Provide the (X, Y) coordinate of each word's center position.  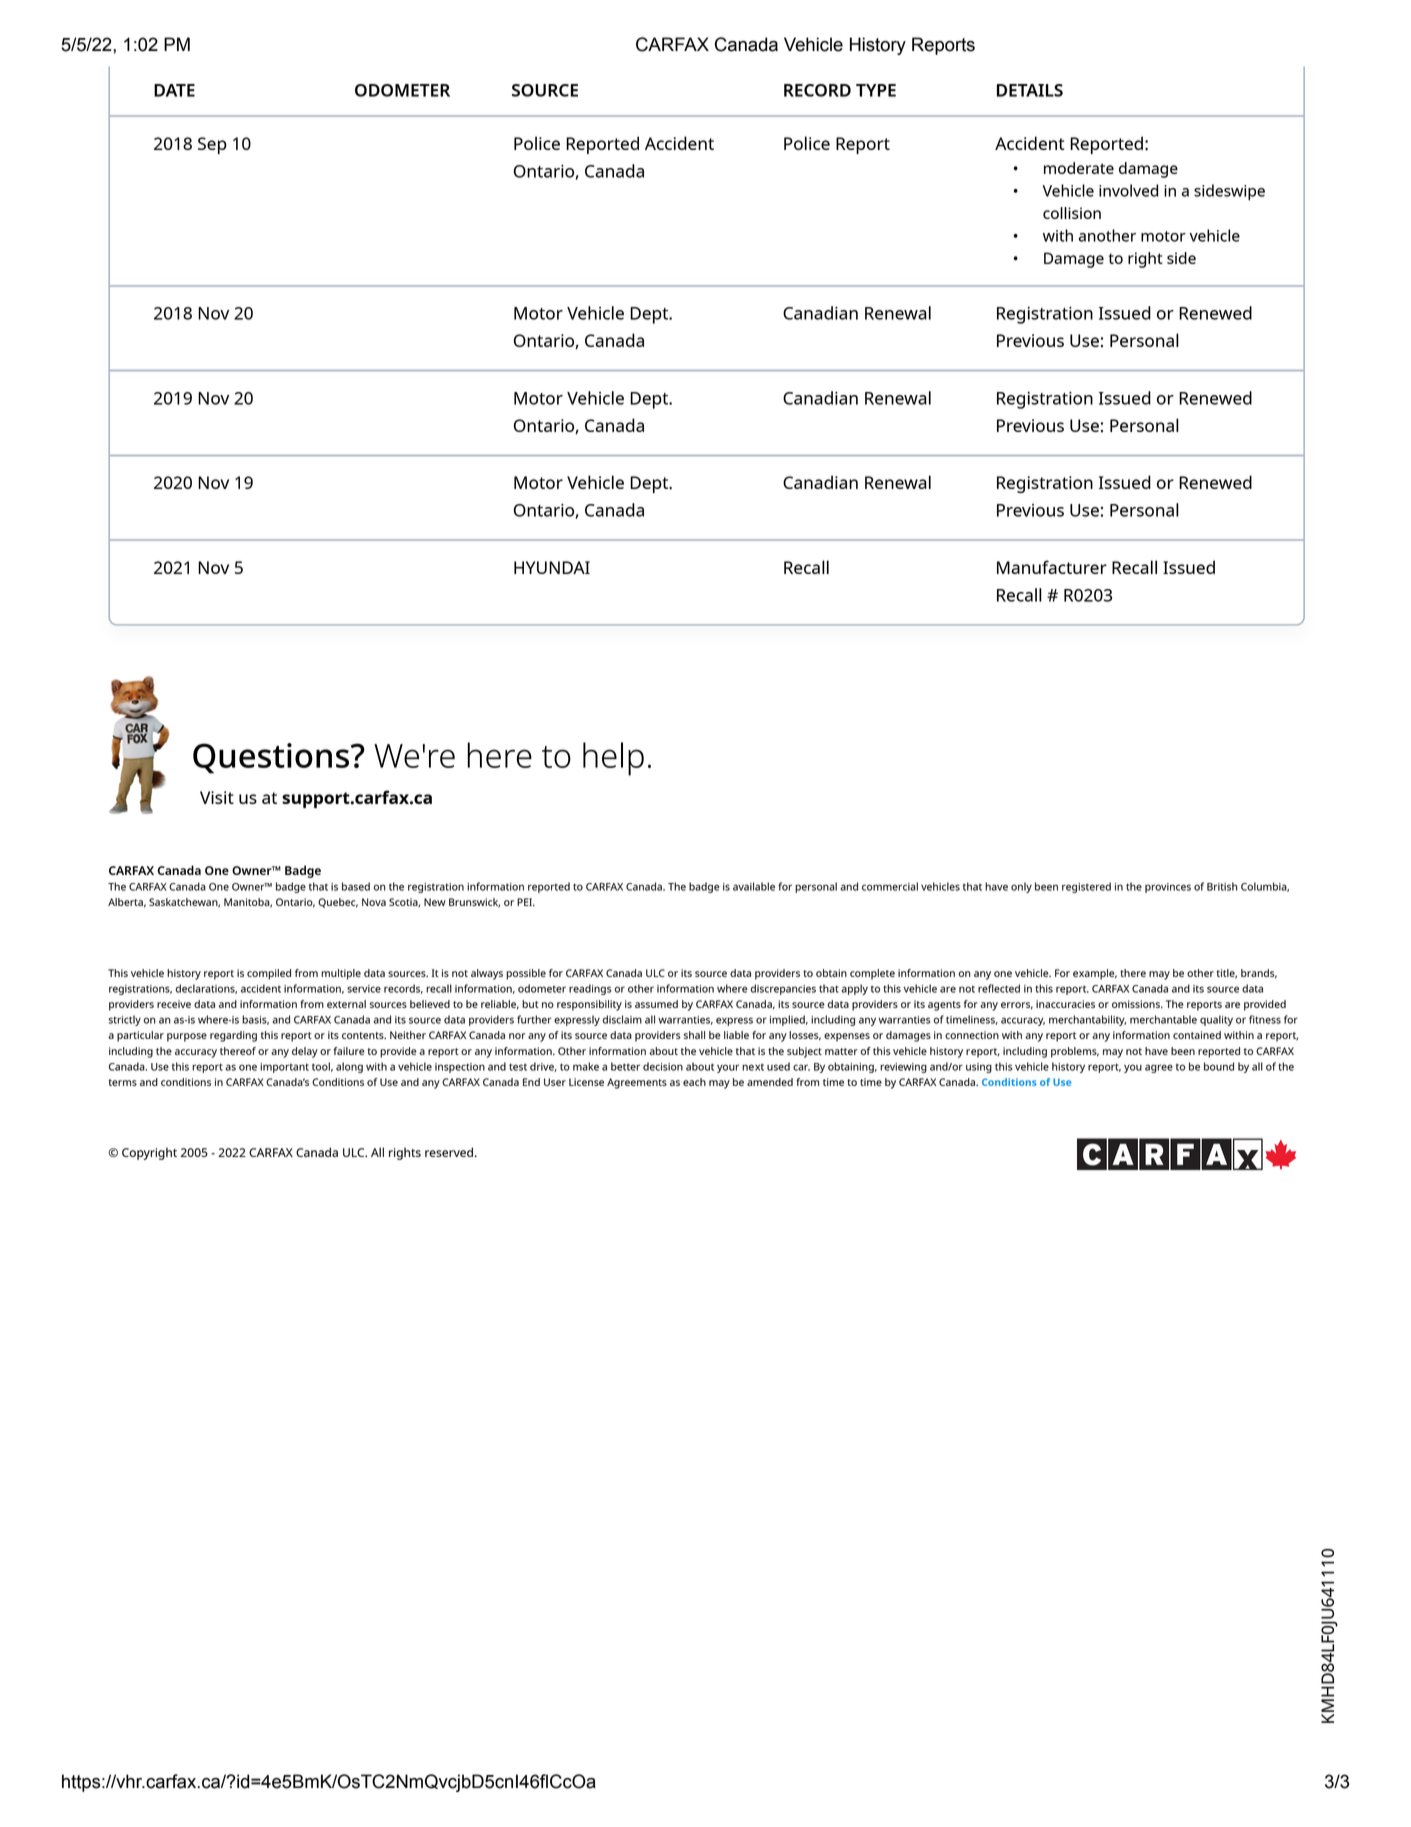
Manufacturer (1052, 567)
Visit (217, 797)
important (284, 1068)
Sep (212, 145)
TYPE (876, 90)
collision (1072, 213)
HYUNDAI (552, 567)
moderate (1079, 168)
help (613, 759)
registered (1086, 887)
